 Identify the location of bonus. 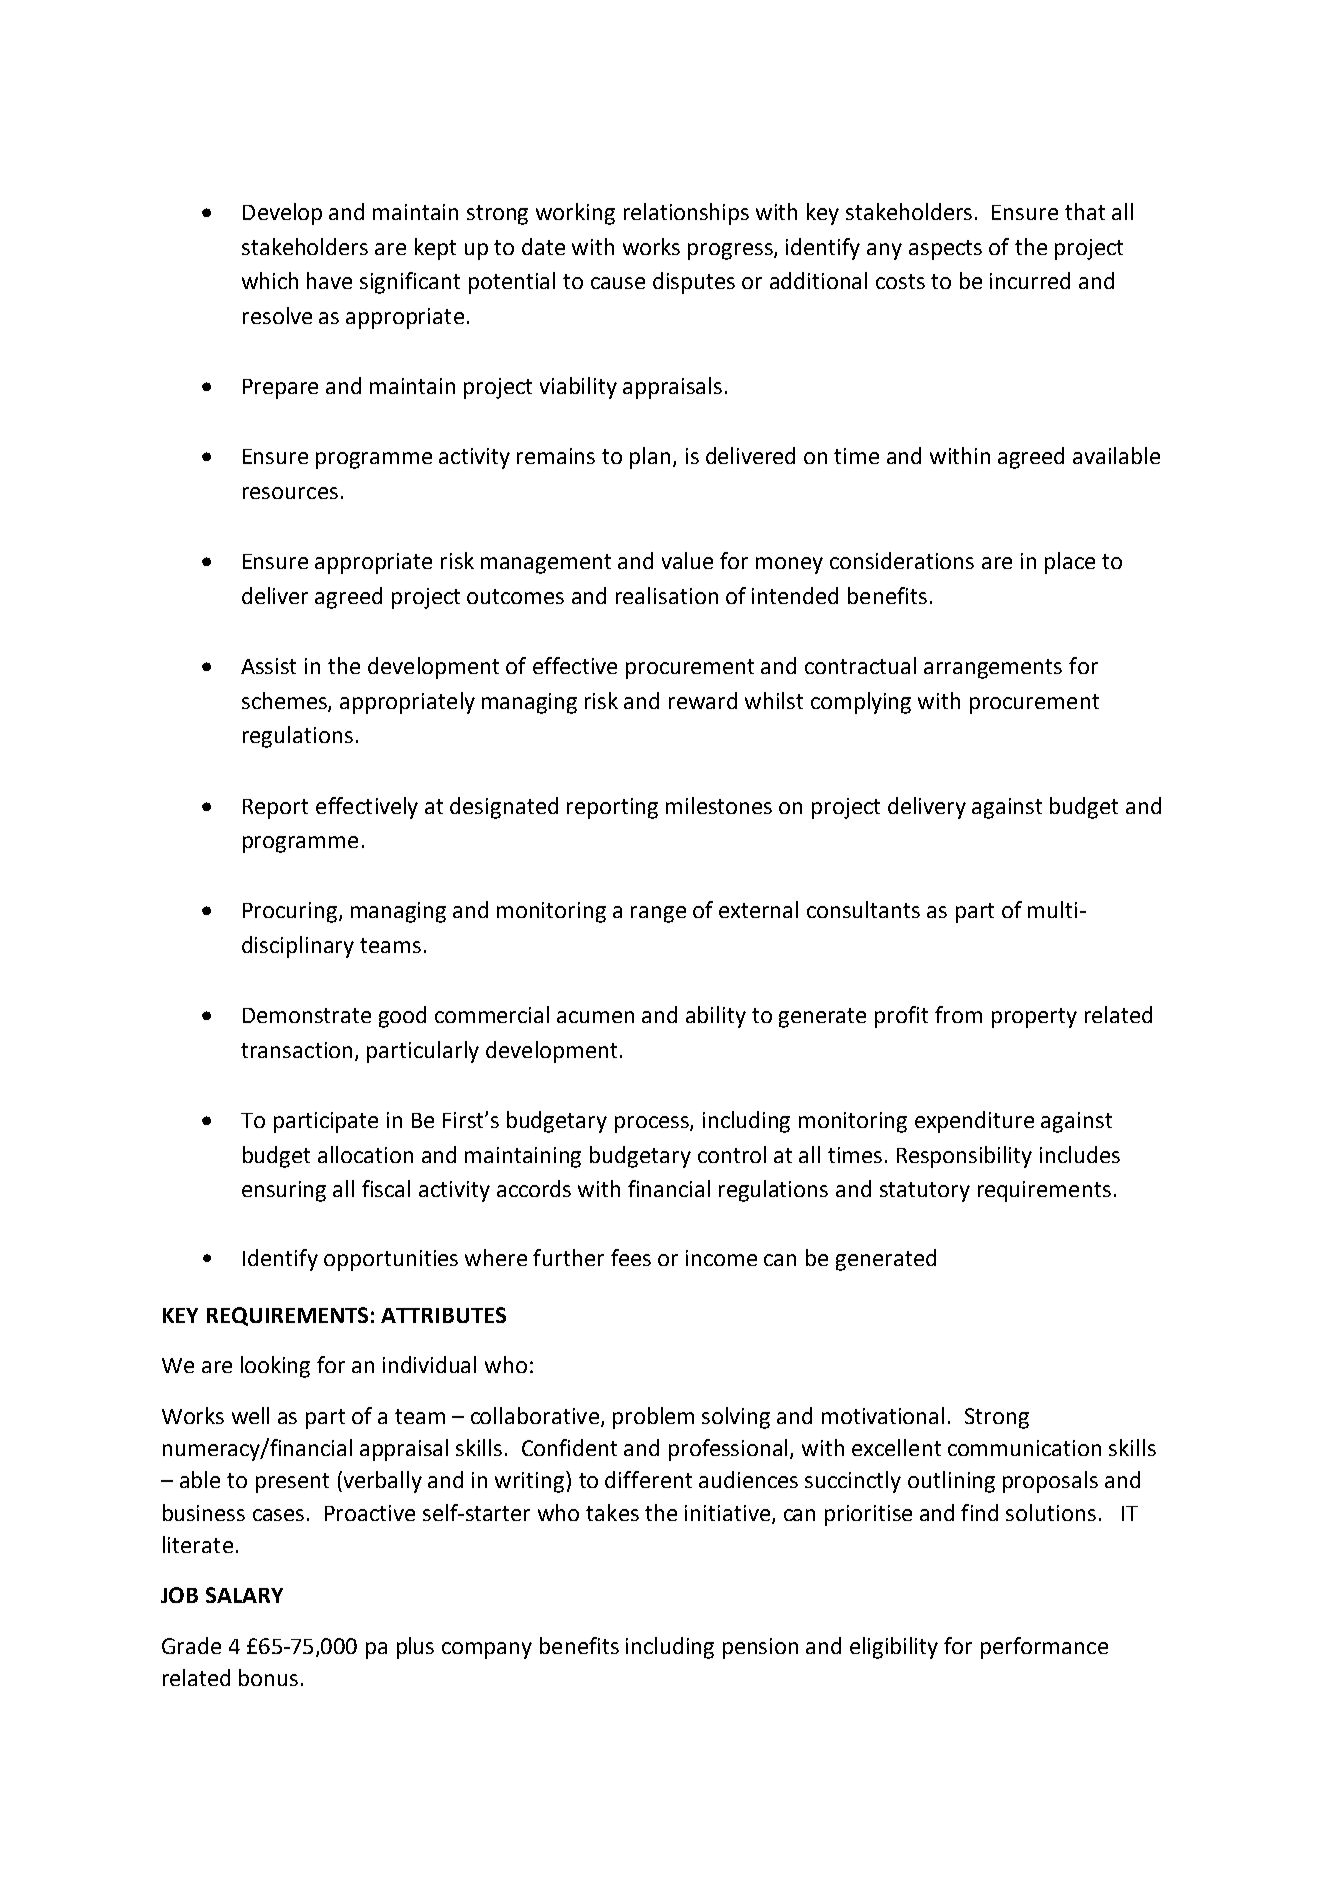
(268, 1677).
